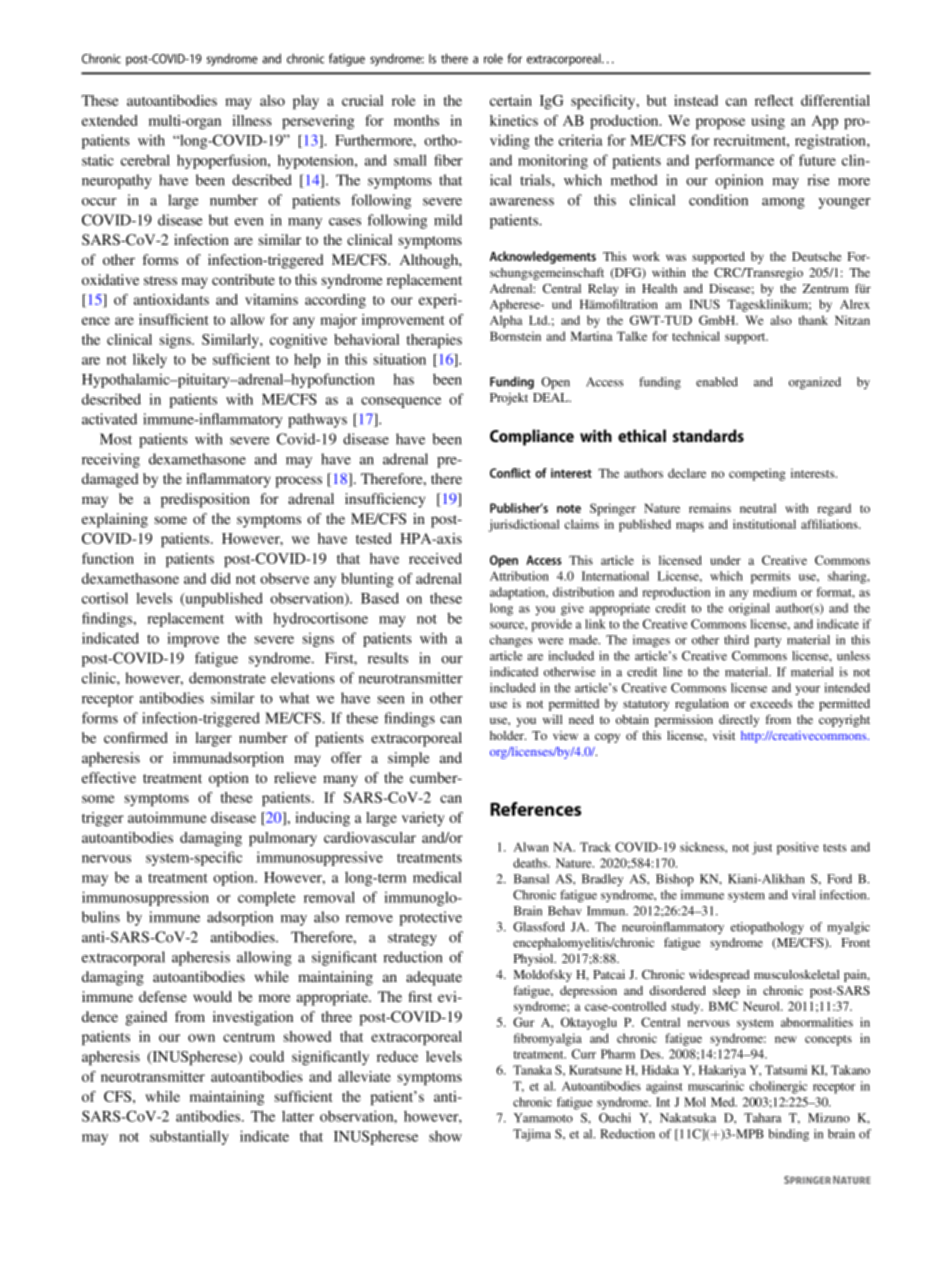 This document has width=952, height=1265. I want to click on visit, so click(724, 735).
